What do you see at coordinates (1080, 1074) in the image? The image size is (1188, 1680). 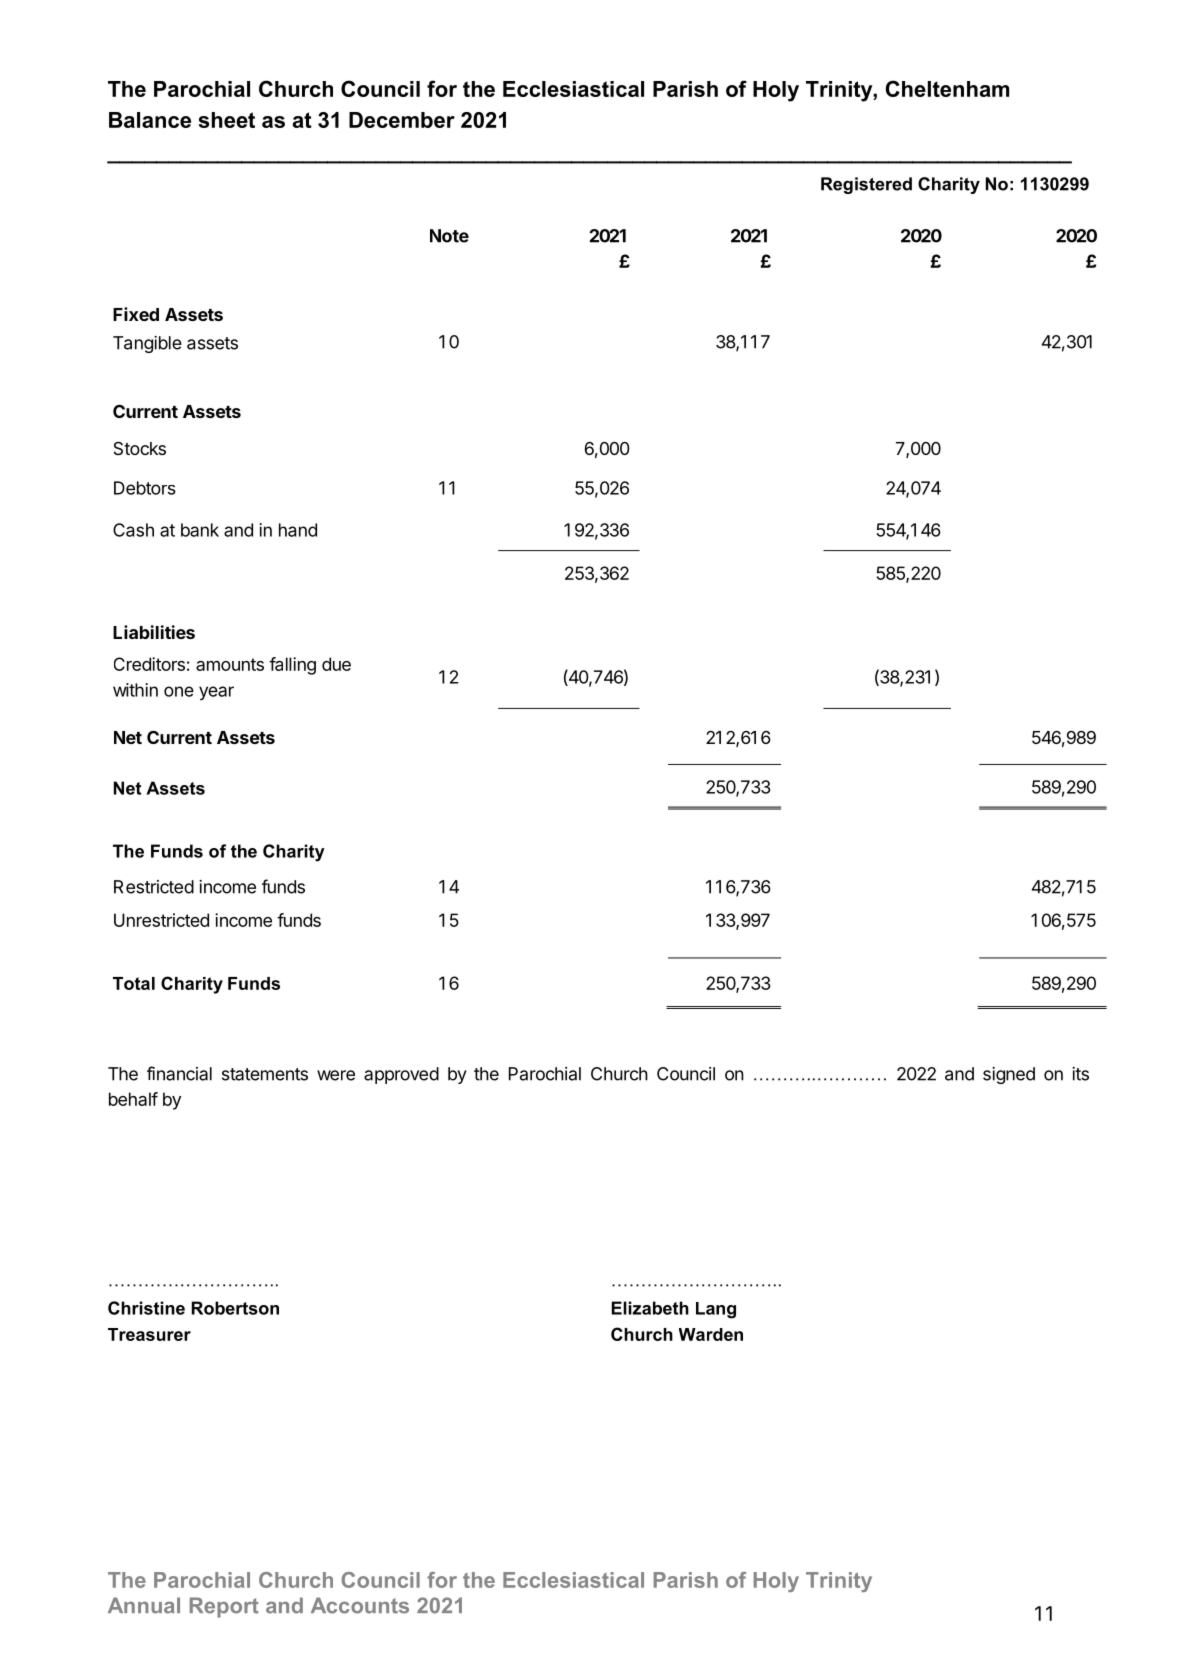 I see `its` at bounding box center [1080, 1074].
